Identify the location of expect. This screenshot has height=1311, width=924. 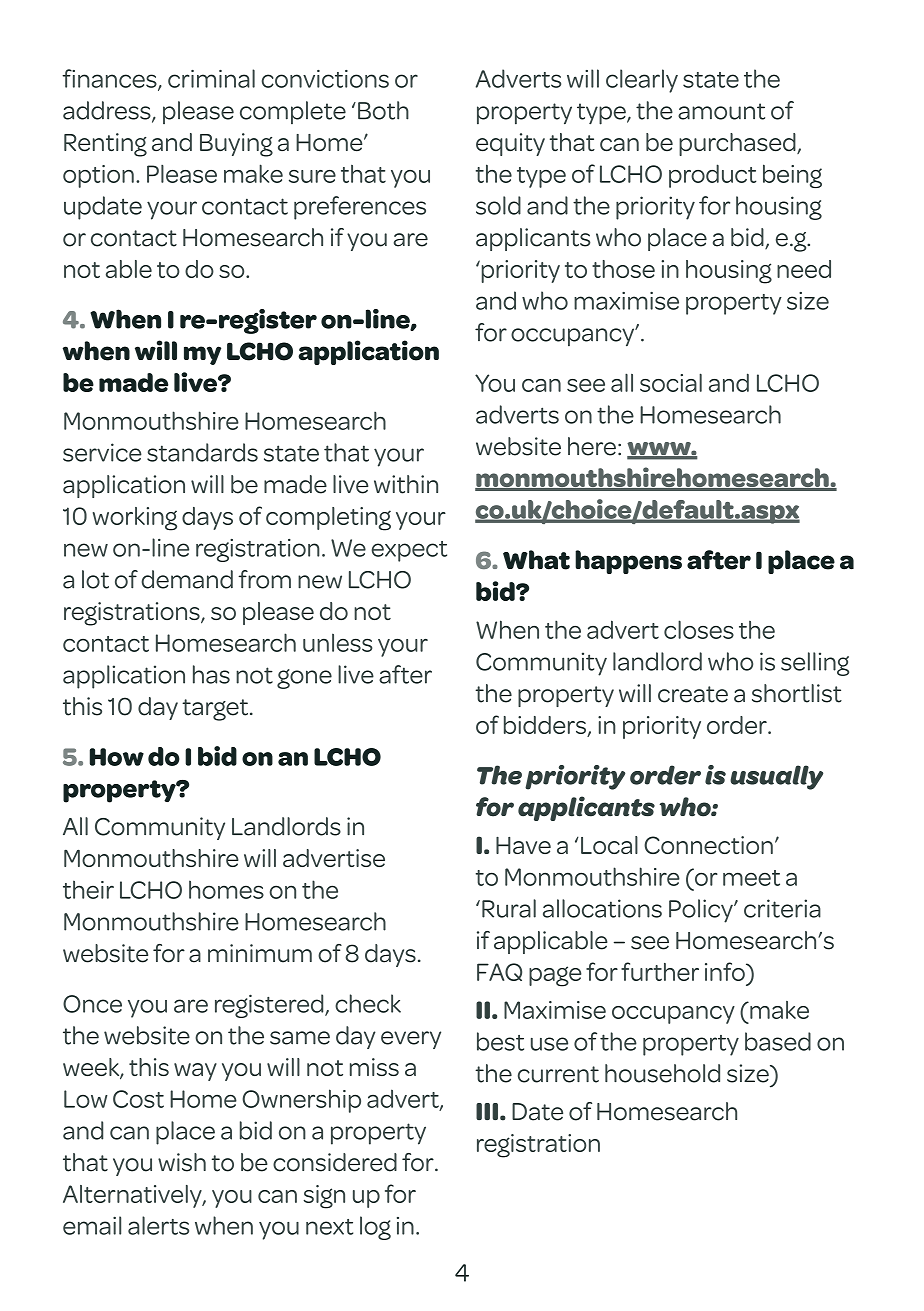
(409, 551).
